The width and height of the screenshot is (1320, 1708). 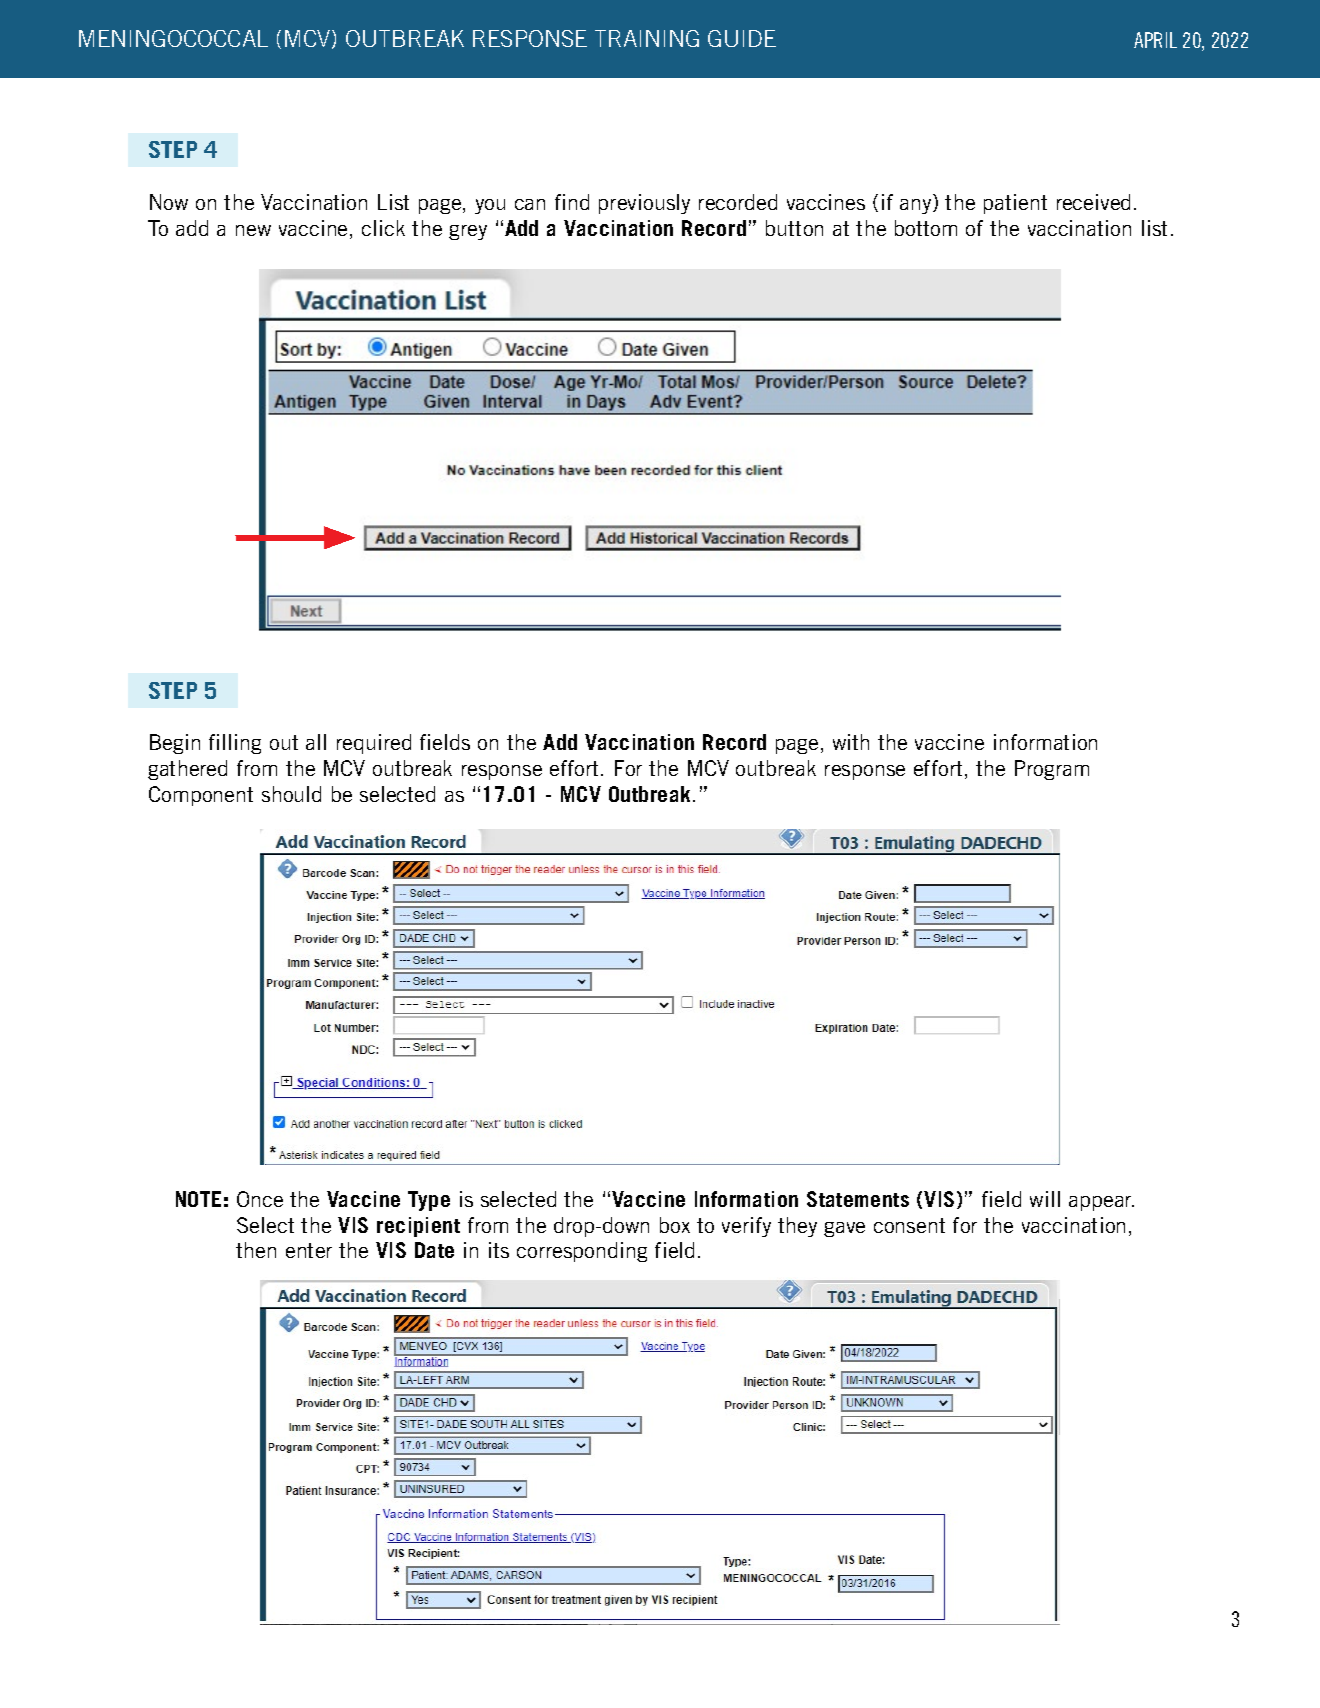 What do you see at coordinates (1155, 40) in the screenshot?
I see `APRIL` at bounding box center [1155, 40].
